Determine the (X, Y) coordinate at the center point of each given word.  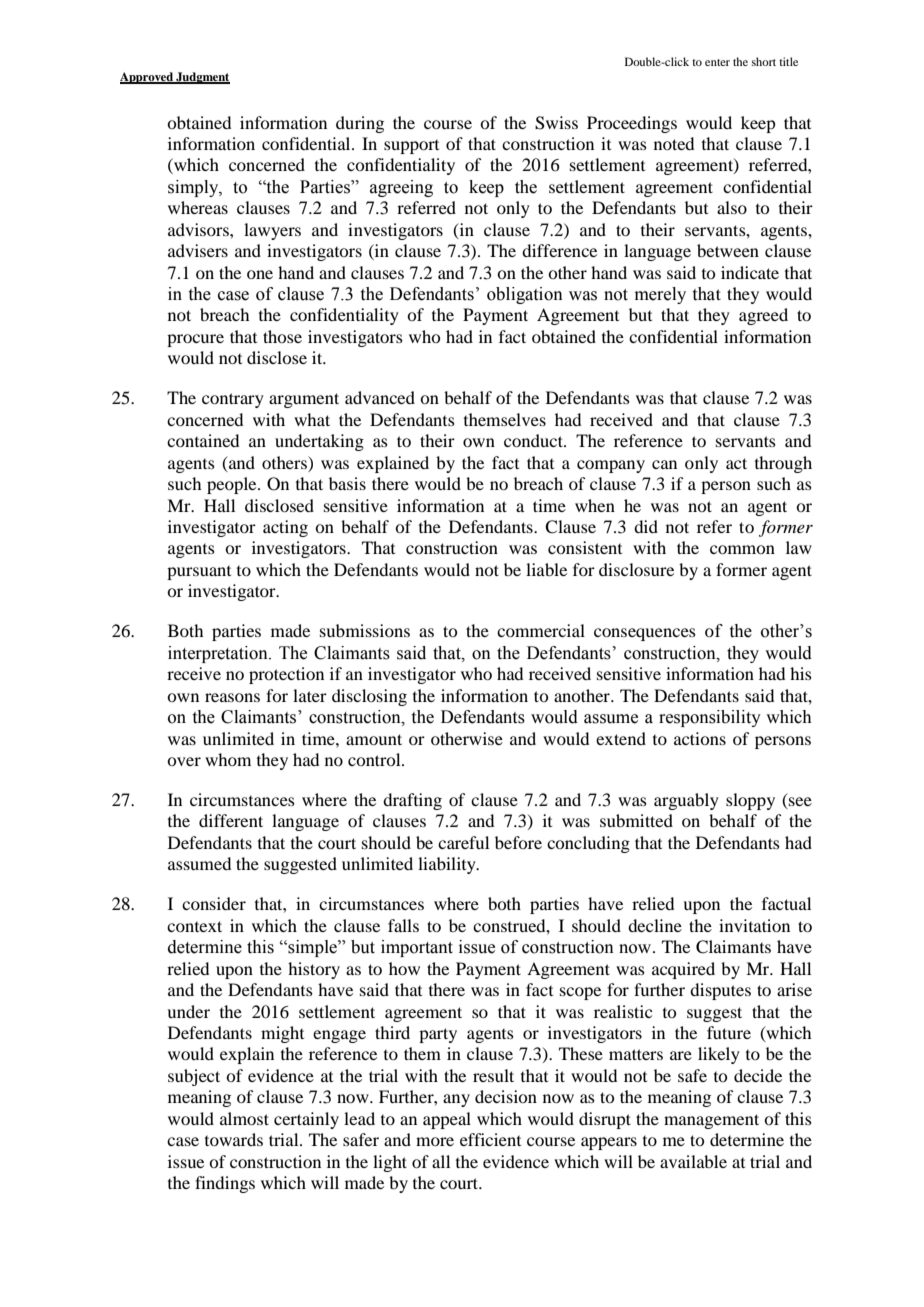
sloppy (750, 801)
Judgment (202, 78)
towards (234, 1139)
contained (203, 440)
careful (463, 842)
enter (717, 62)
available (693, 1161)
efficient (490, 1139)
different (231, 820)
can (664, 464)
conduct (534, 440)
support (411, 147)
